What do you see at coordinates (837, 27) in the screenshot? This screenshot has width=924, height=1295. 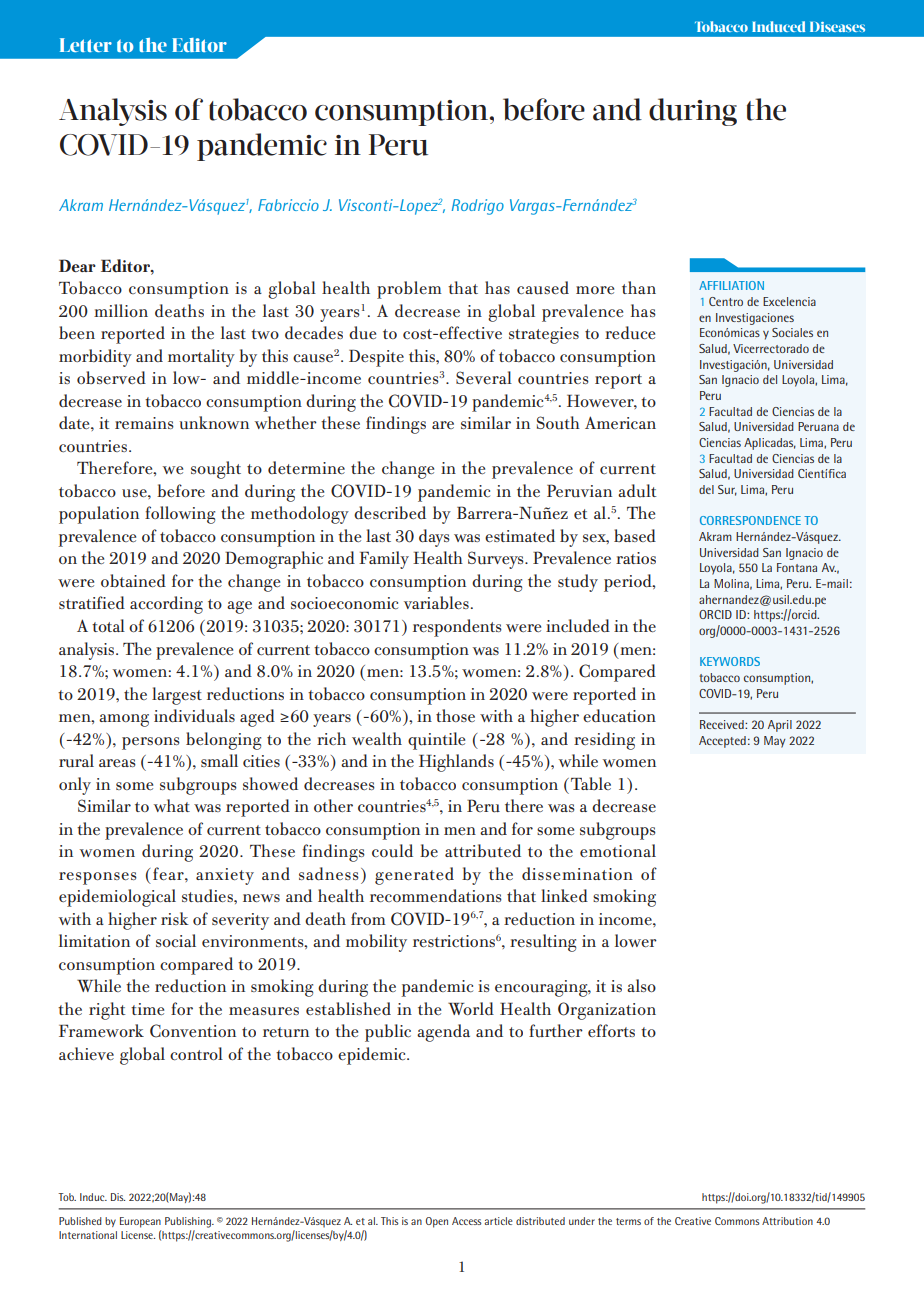 I see `Diseases` at bounding box center [837, 27].
